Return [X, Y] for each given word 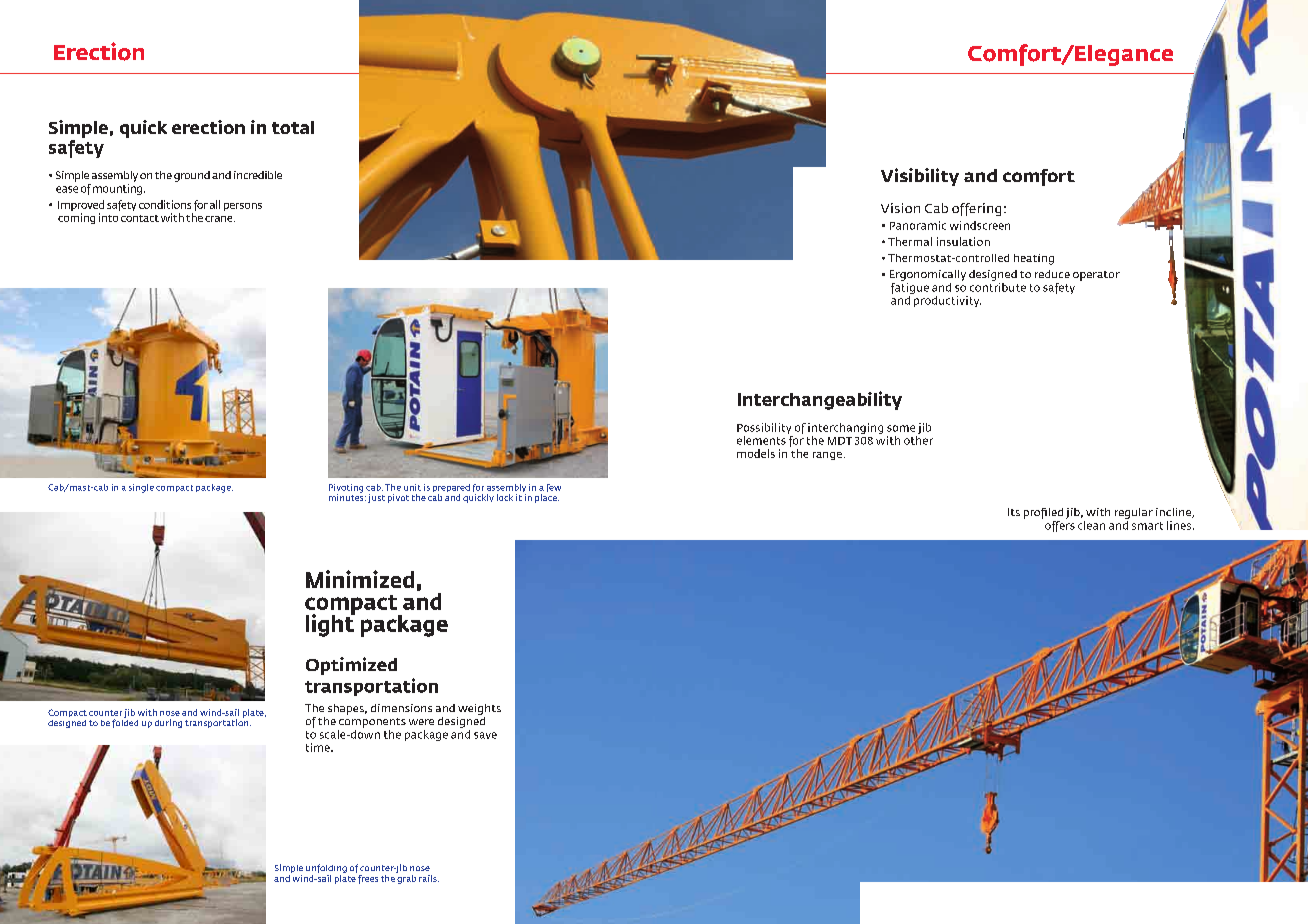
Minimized [360, 579]
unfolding [326, 870]
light [330, 624]
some [901, 428]
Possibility [764, 428]
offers [1060, 525]
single [141, 488]
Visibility [920, 177]
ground [192, 176]
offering [976, 209]
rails [429, 878]
